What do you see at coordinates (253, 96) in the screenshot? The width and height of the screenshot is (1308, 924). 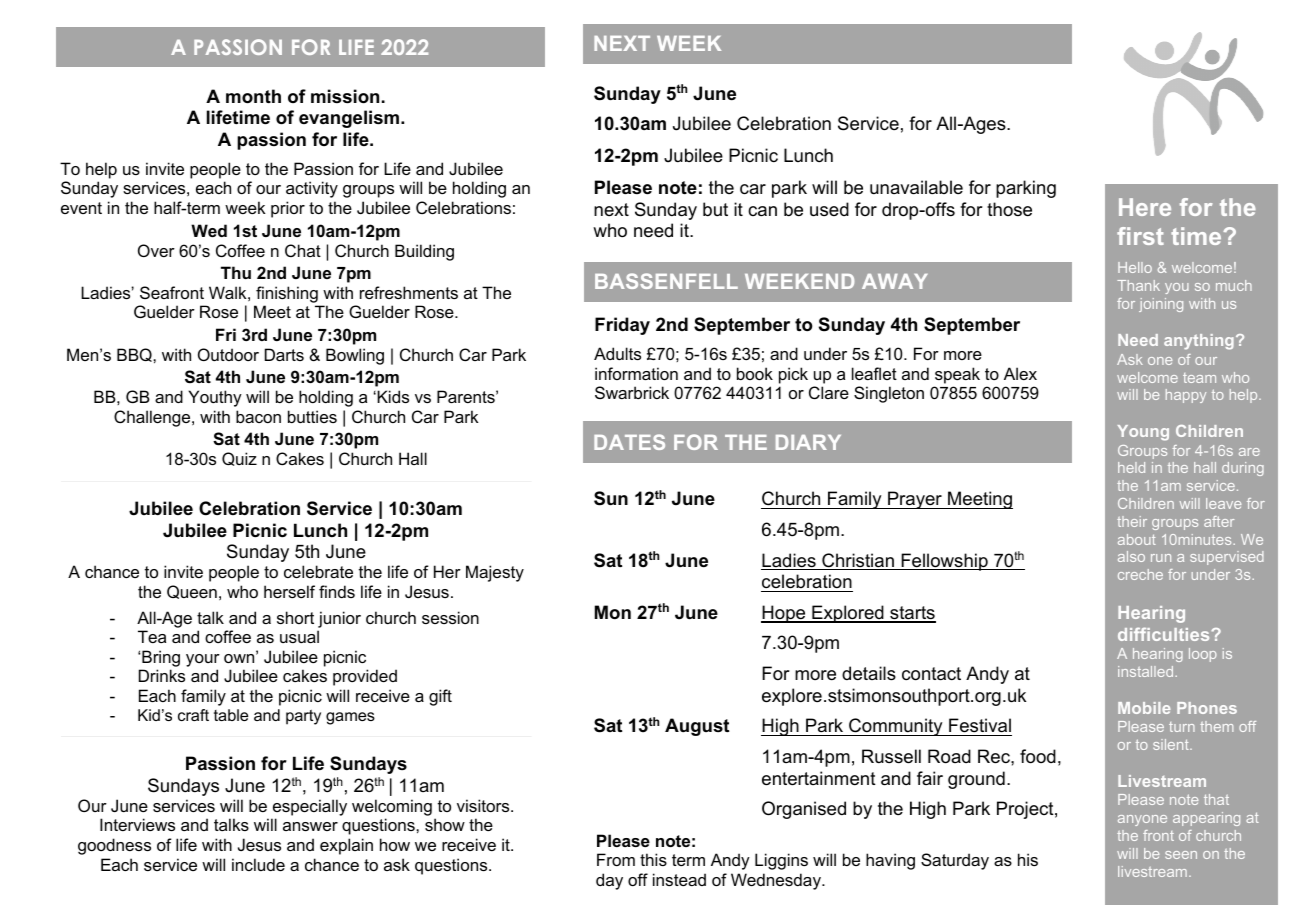 I see `month` at bounding box center [253, 96].
